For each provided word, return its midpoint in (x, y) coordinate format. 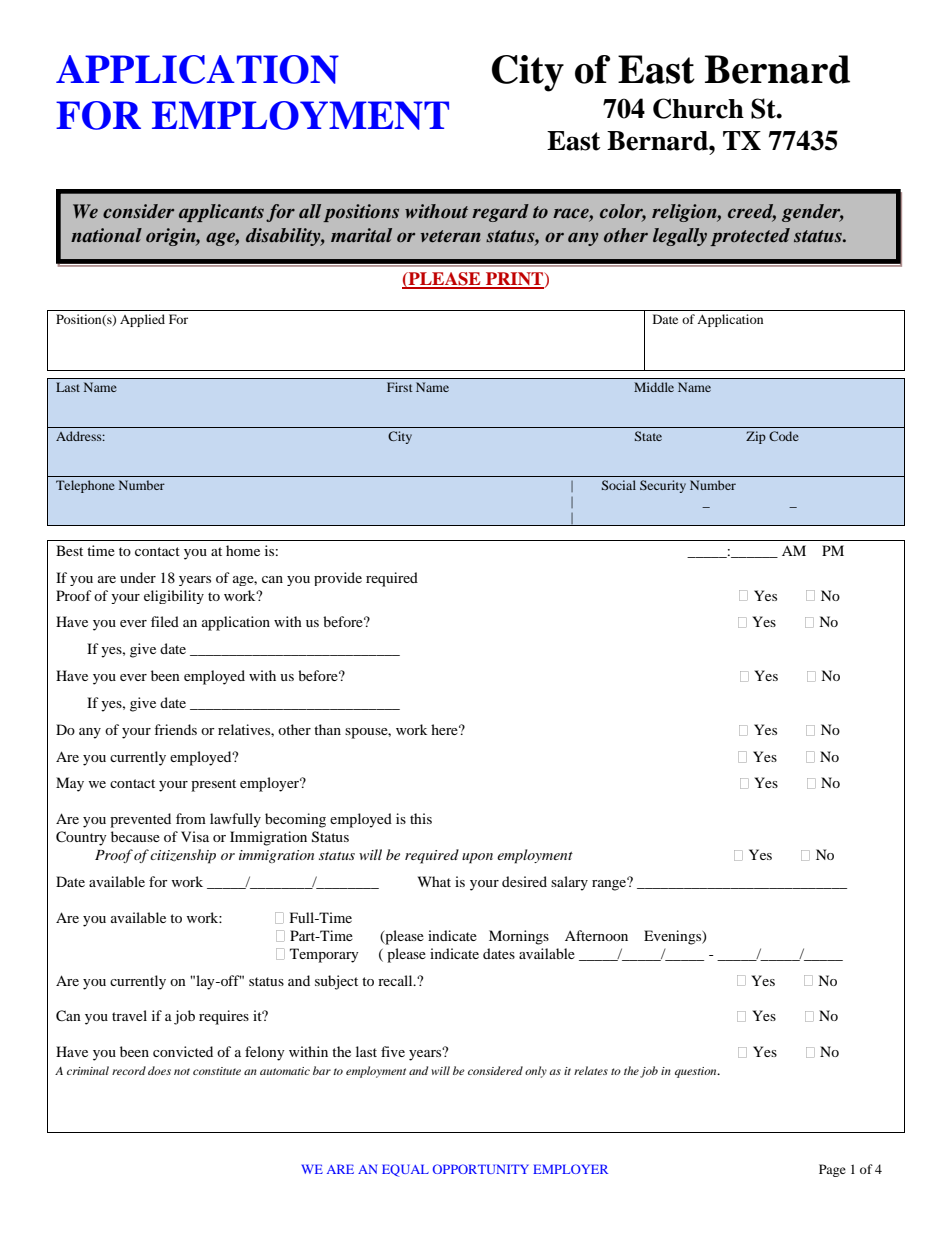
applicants (221, 213)
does (159, 1070)
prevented (140, 820)
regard (500, 213)
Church (698, 108)
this (421, 818)
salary (569, 883)
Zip (756, 437)
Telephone (85, 486)
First (400, 387)
